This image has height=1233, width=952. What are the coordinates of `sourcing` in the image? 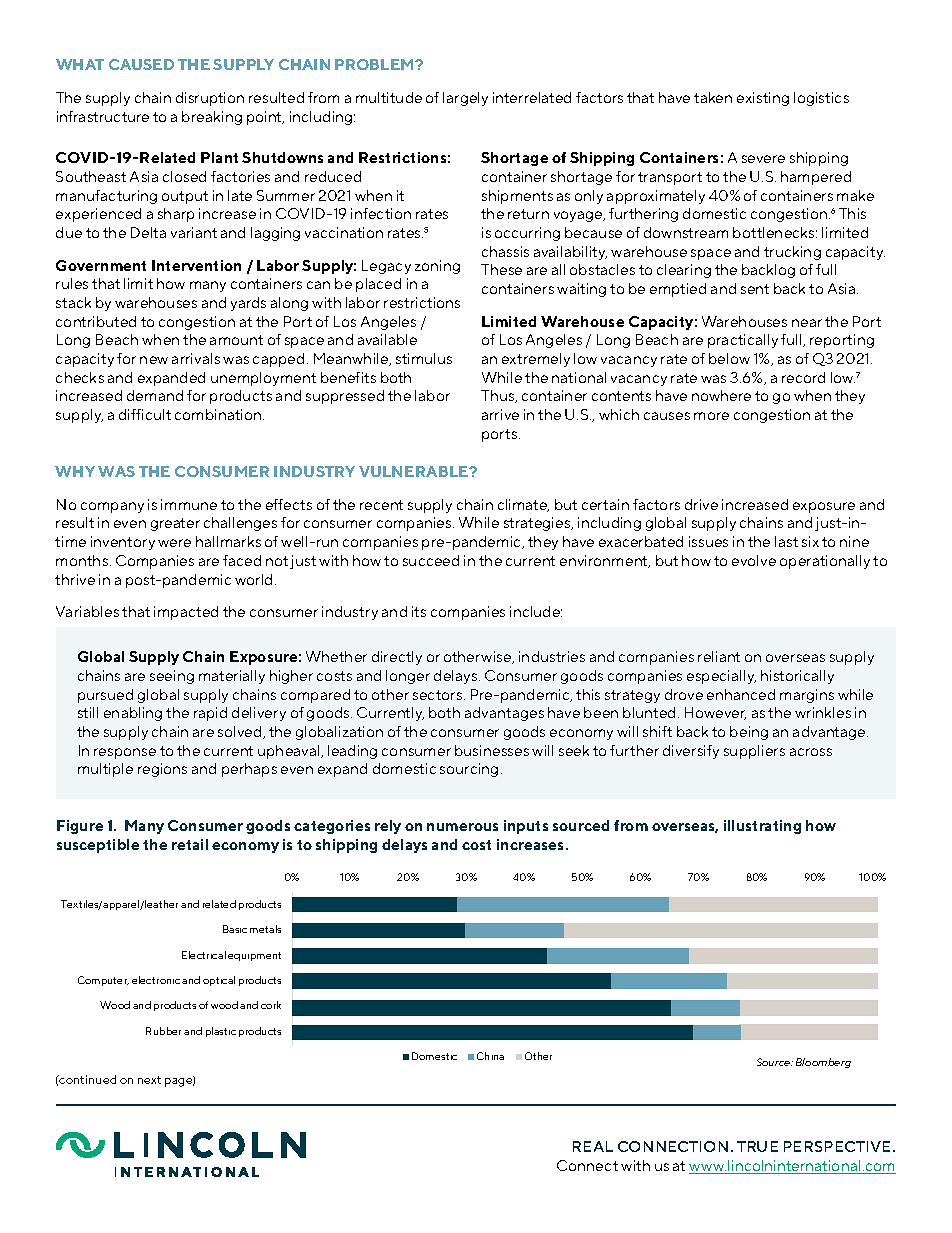 It's located at (469, 770).
